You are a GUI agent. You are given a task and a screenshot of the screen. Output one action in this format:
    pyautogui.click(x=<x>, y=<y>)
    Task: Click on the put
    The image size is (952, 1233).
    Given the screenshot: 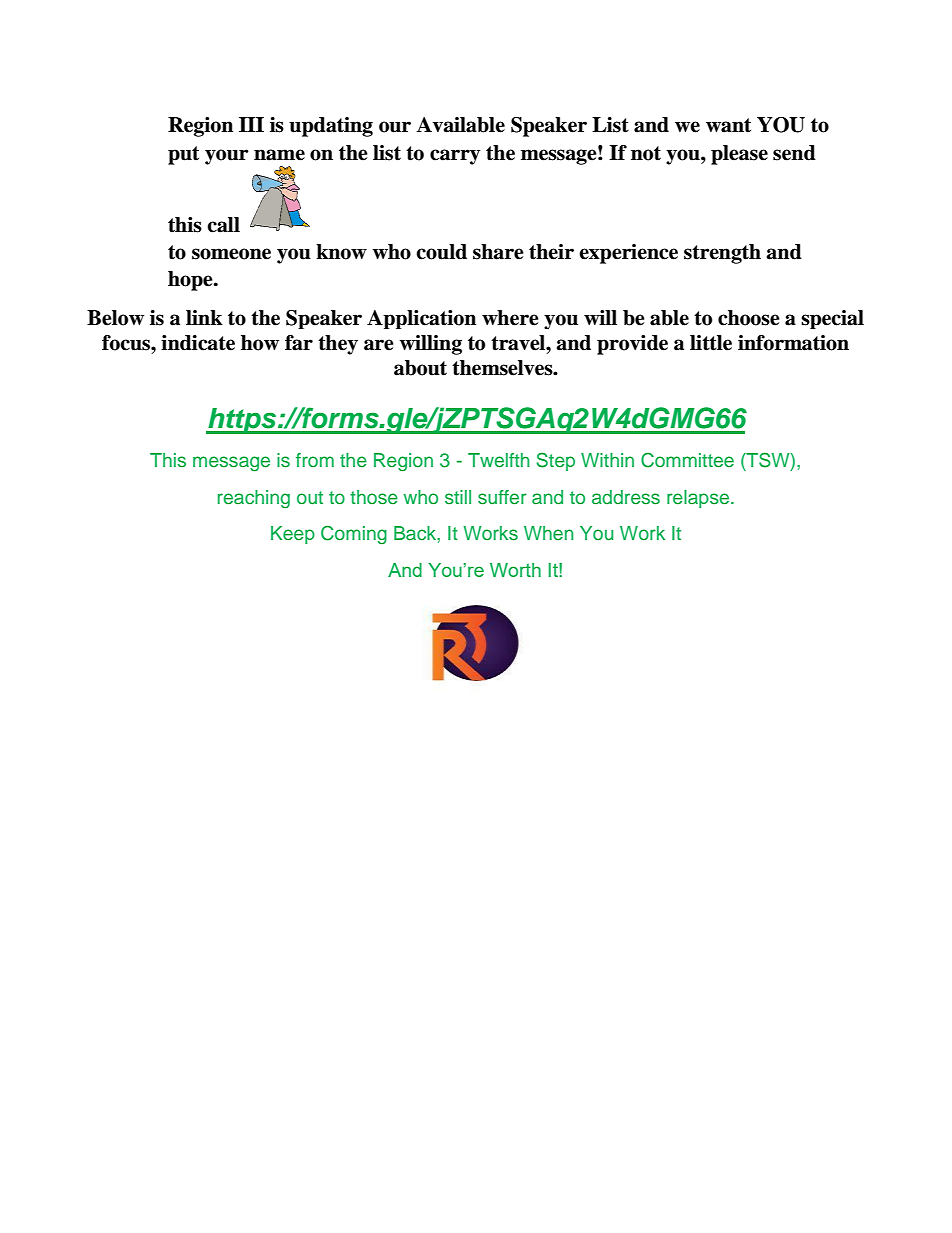 What is the action you would take?
    pyautogui.click(x=183, y=155)
